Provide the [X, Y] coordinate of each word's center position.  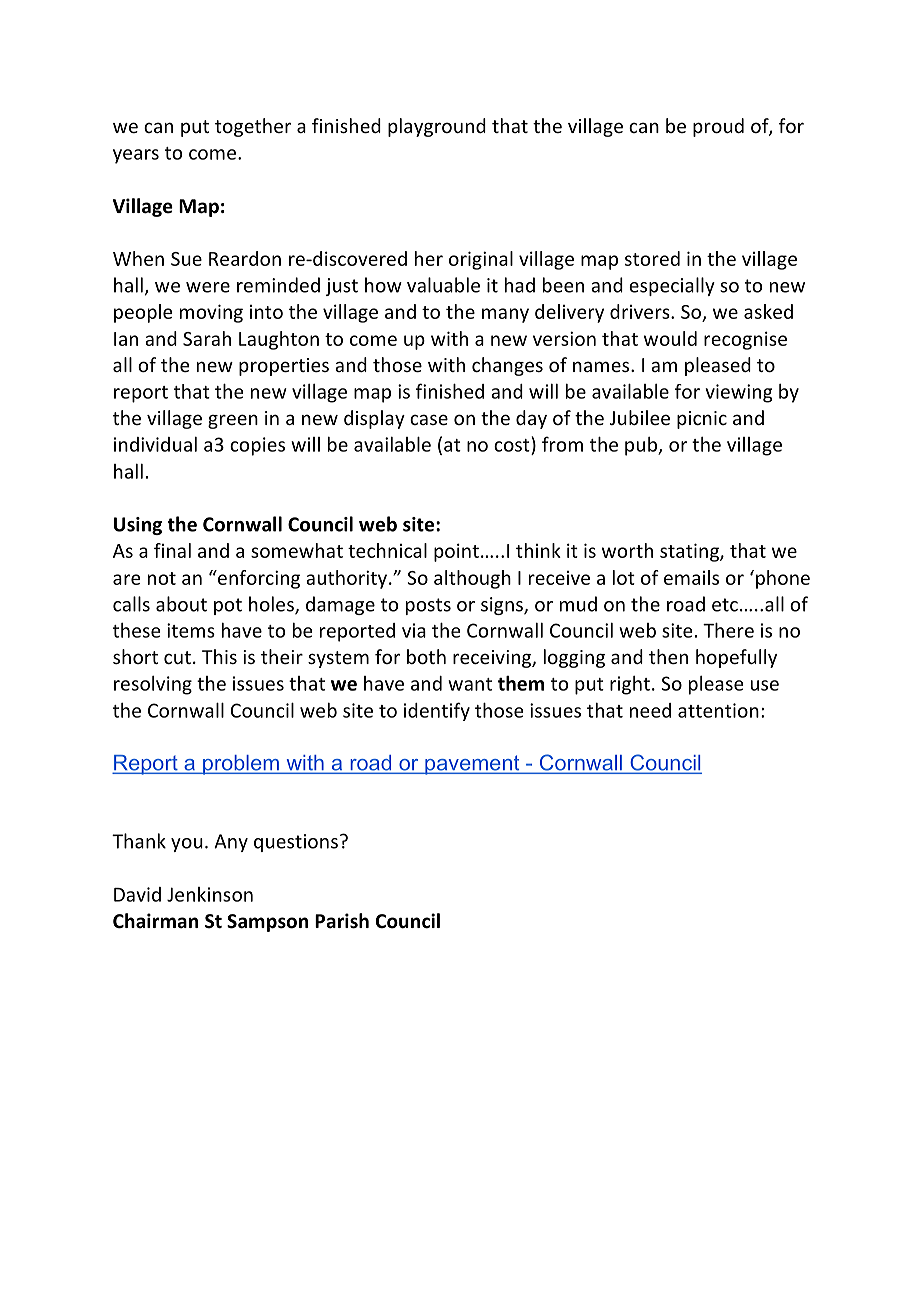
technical [387, 550]
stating [690, 552]
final [172, 550]
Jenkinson [210, 894]
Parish [342, 921]
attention [718, 710]
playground [437, 127]
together [253, 127]
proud [718, 127]
